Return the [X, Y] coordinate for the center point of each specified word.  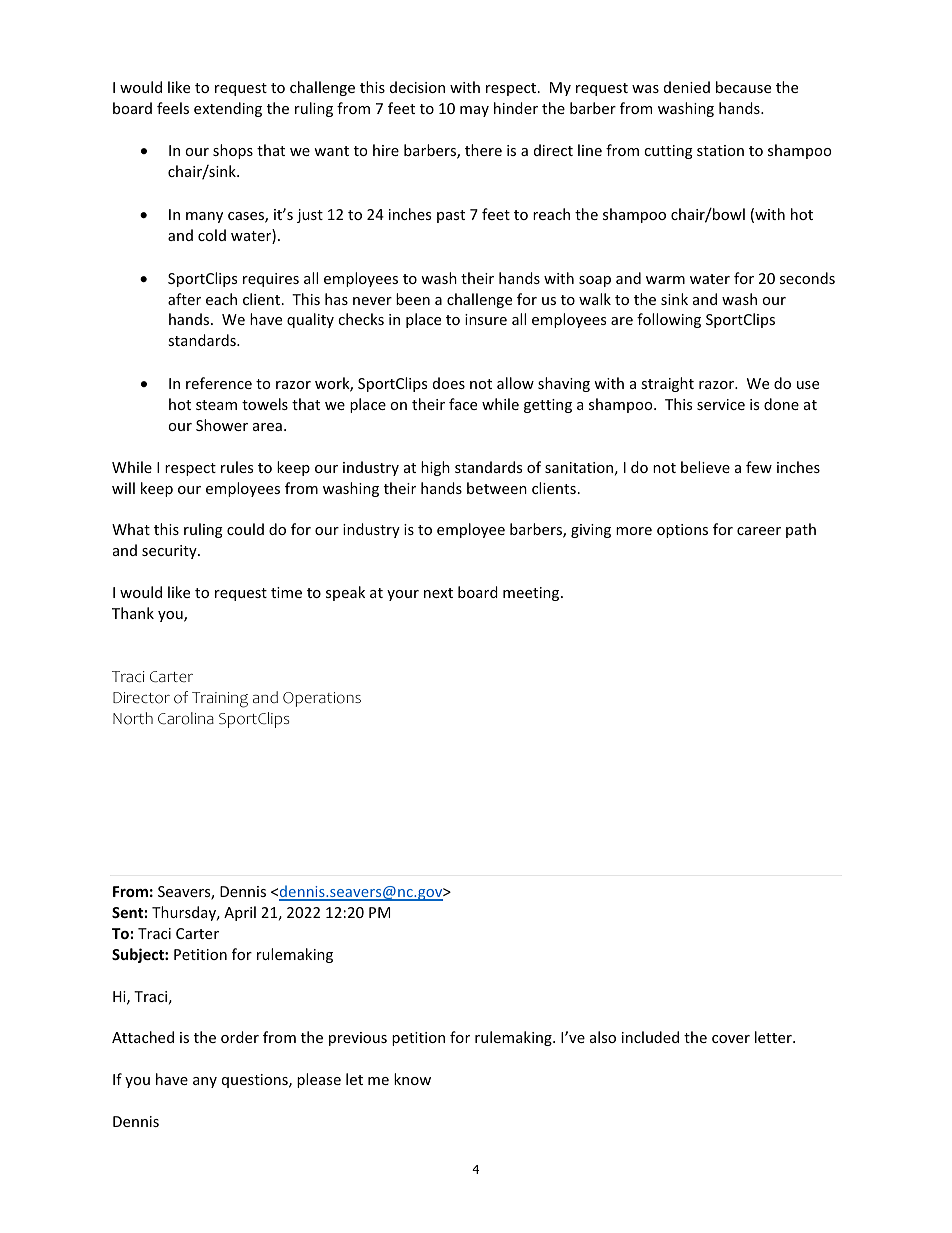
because [743, 87]
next [438, 593]
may [474, 111]
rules [237, 467]
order [240, 1037]
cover [731, 1039]
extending [228, 109]
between [497, 488]
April [240, 913]
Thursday [185, 913]
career [759, 531]
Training [220, 700]
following [669, 320]
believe [705, 467]
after [184, 299]
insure [486, 319]
